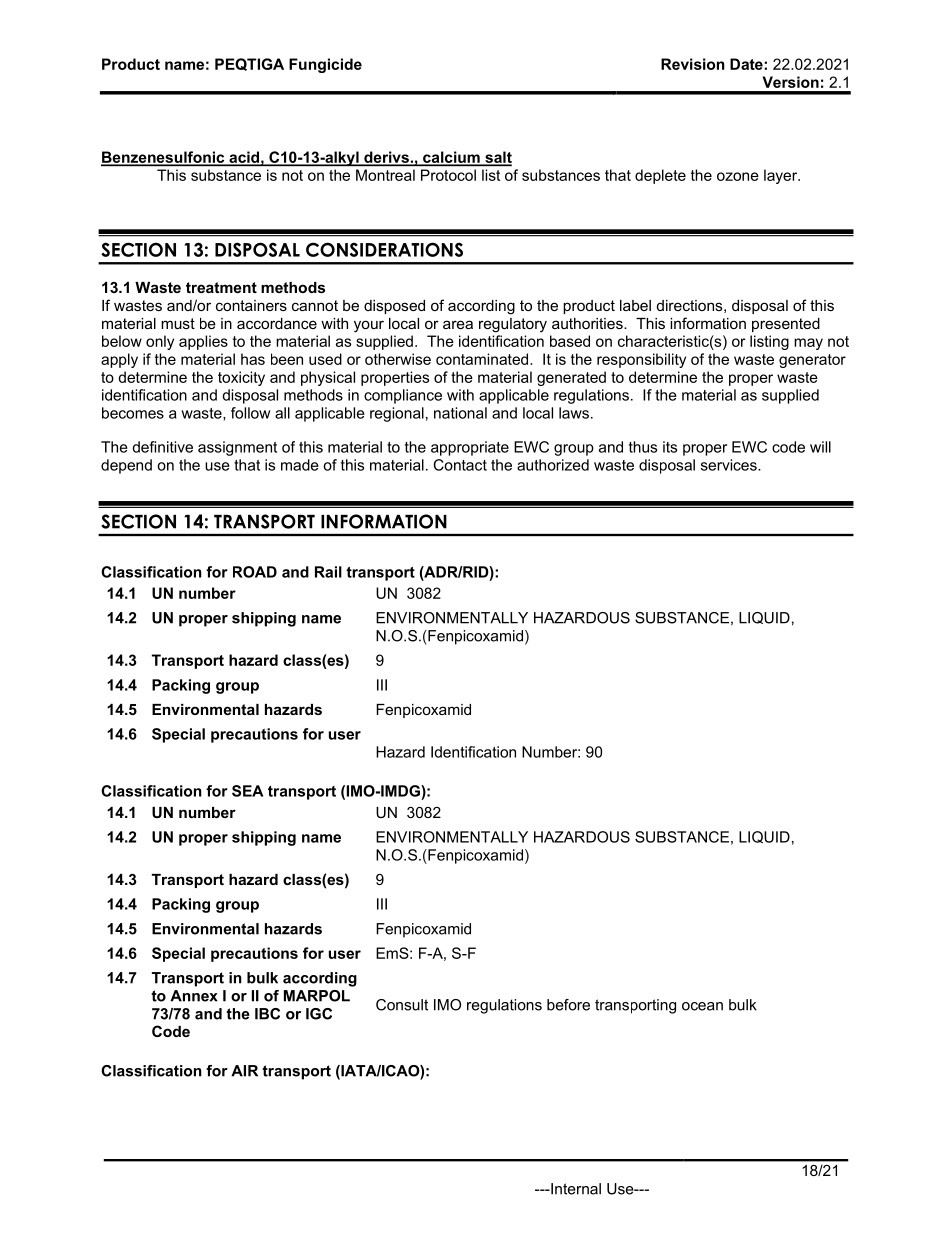 This screenshot has height=1233, width=952. Describe the element at coordinates (451, 158) in the screenshot. I see `calcium` at that location.
